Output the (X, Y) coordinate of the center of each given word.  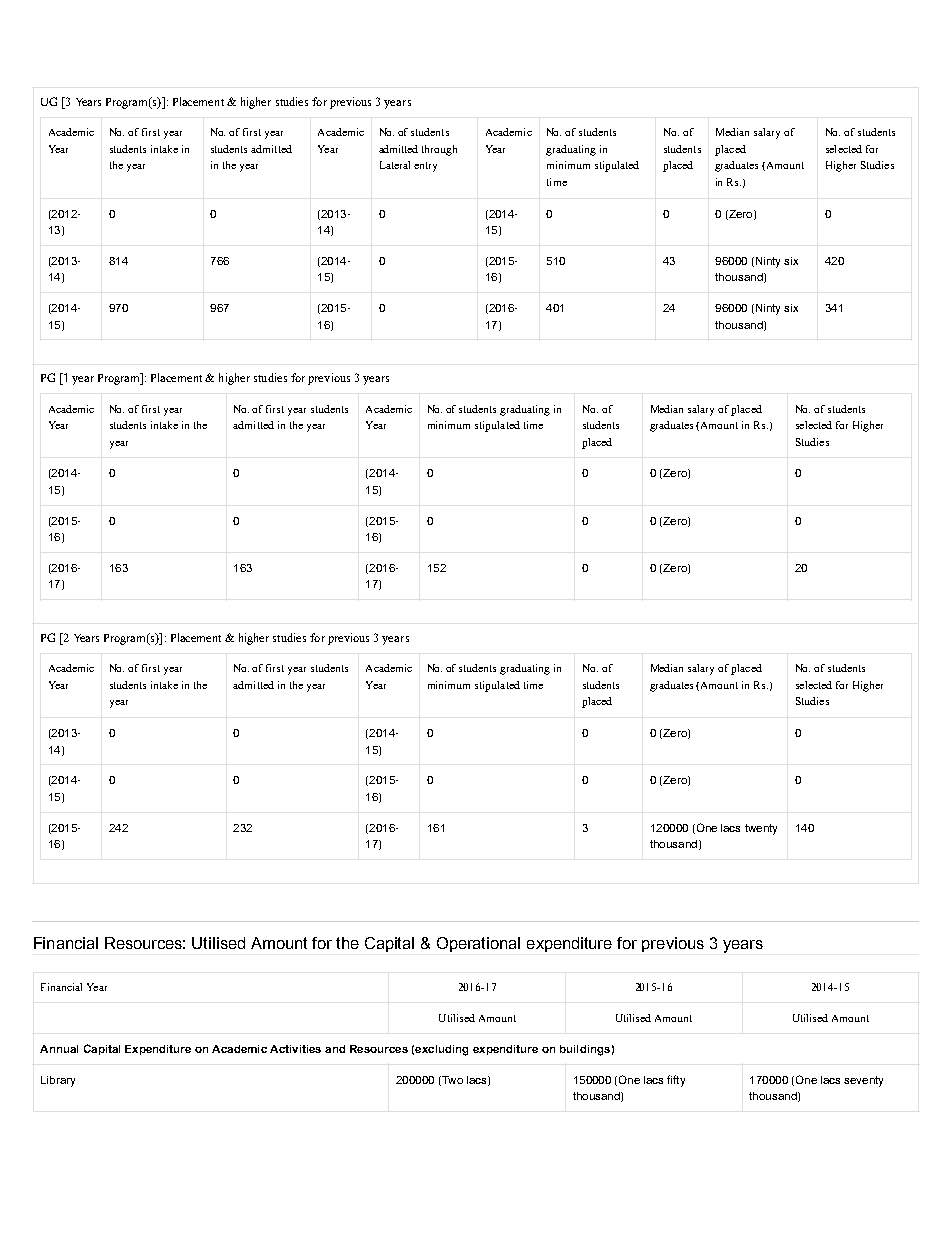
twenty (761, 829)
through (439, 150)
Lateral (395, 165)
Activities (295, 1049)
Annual (59, 1049)
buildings (585, 1050)
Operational (478, 944)
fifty (676, 1081)
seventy (863, 1081)
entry (425, 167)
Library (58, 1081)
